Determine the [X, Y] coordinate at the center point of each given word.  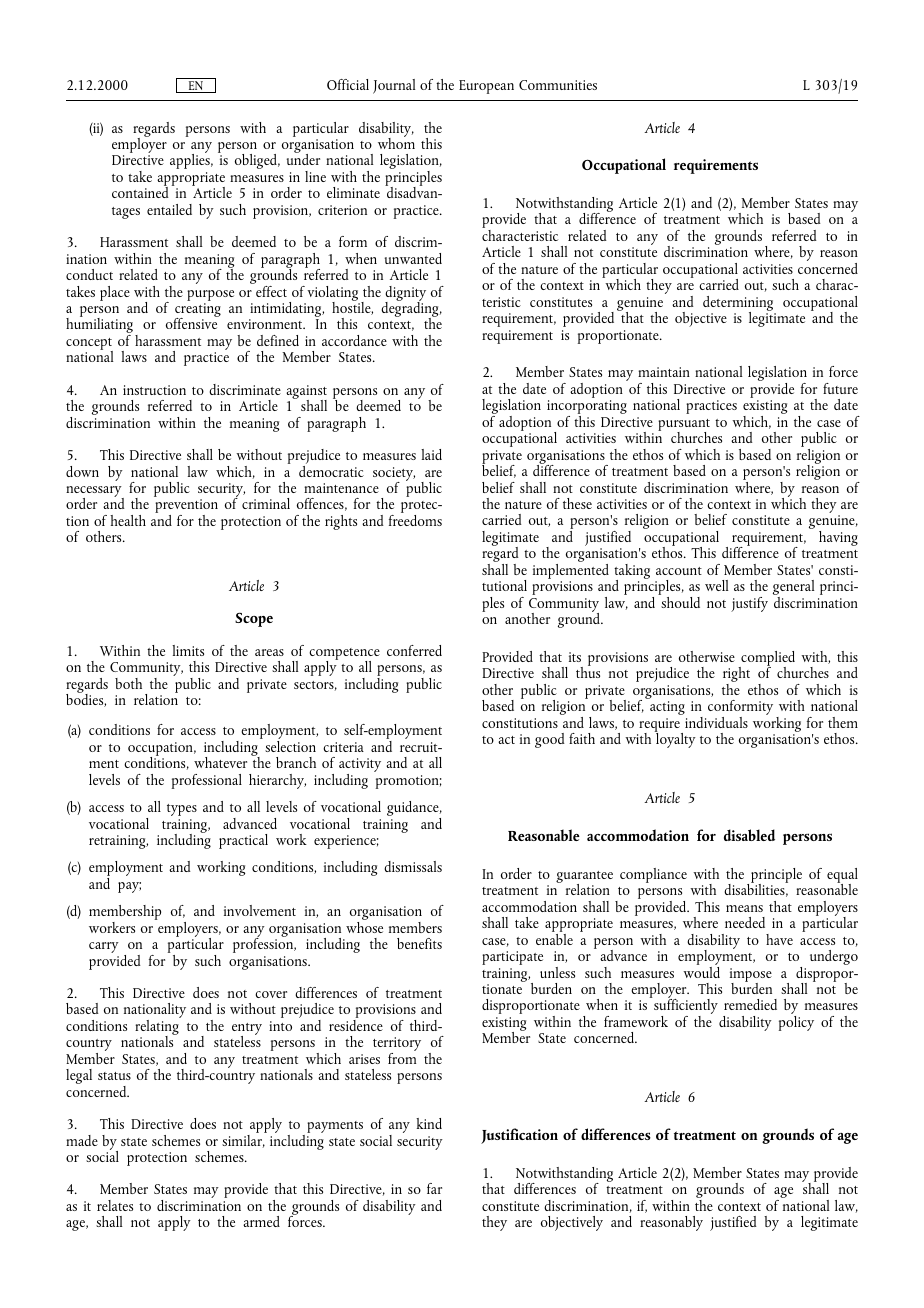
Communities [558, 85]
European [486, 87]
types [182, 810]
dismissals [413, 866]
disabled [749, 835]
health [128, 520]
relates [115, 1205]
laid [431, 454]
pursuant [684, 426]
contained [140, 191]
